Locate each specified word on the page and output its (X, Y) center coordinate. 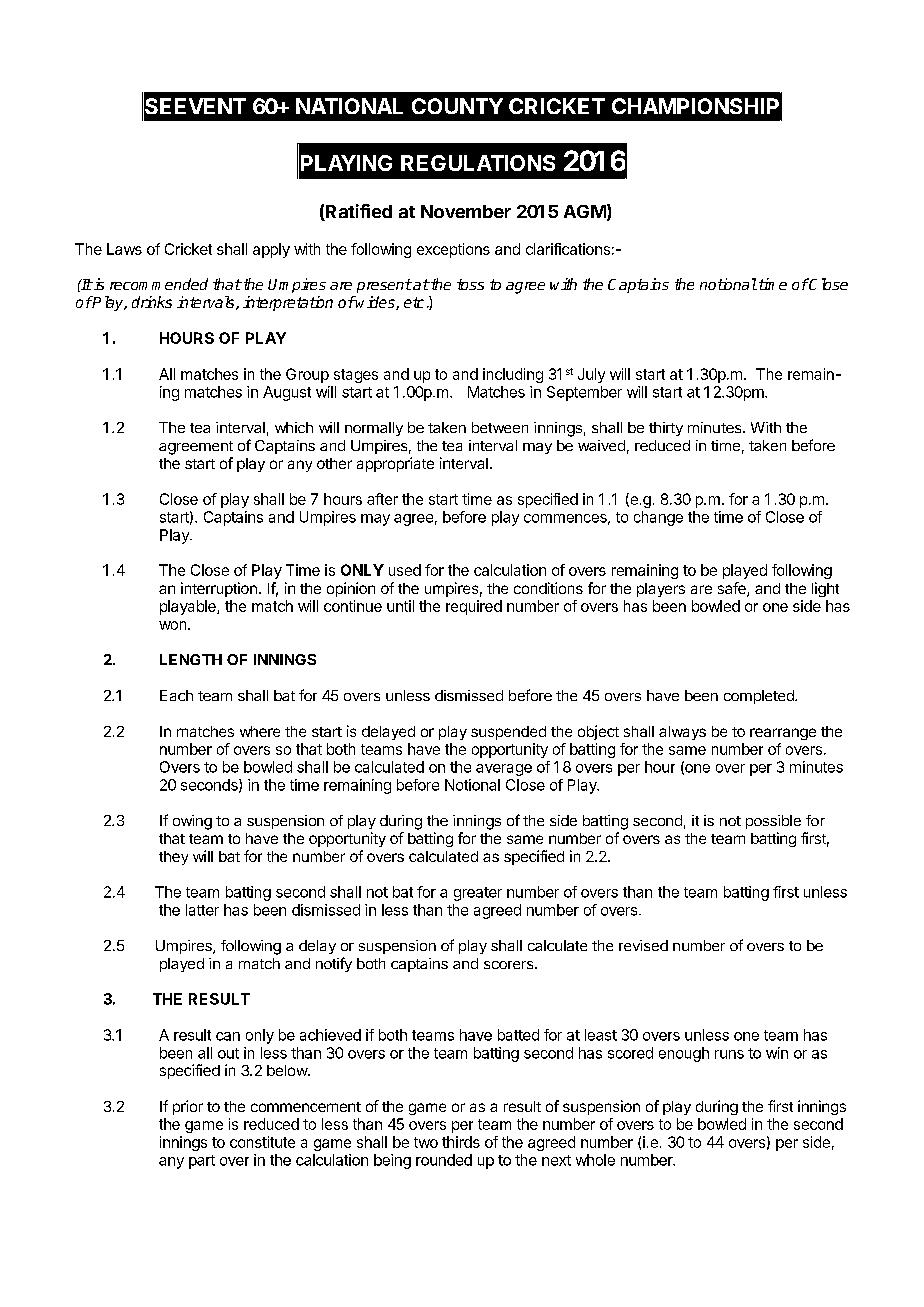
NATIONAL (349, 106)
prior (188, 1107)
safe (733, 589)
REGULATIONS (478, 163)
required (474, 607)
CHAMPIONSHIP (695, 106)
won (172, 625)
